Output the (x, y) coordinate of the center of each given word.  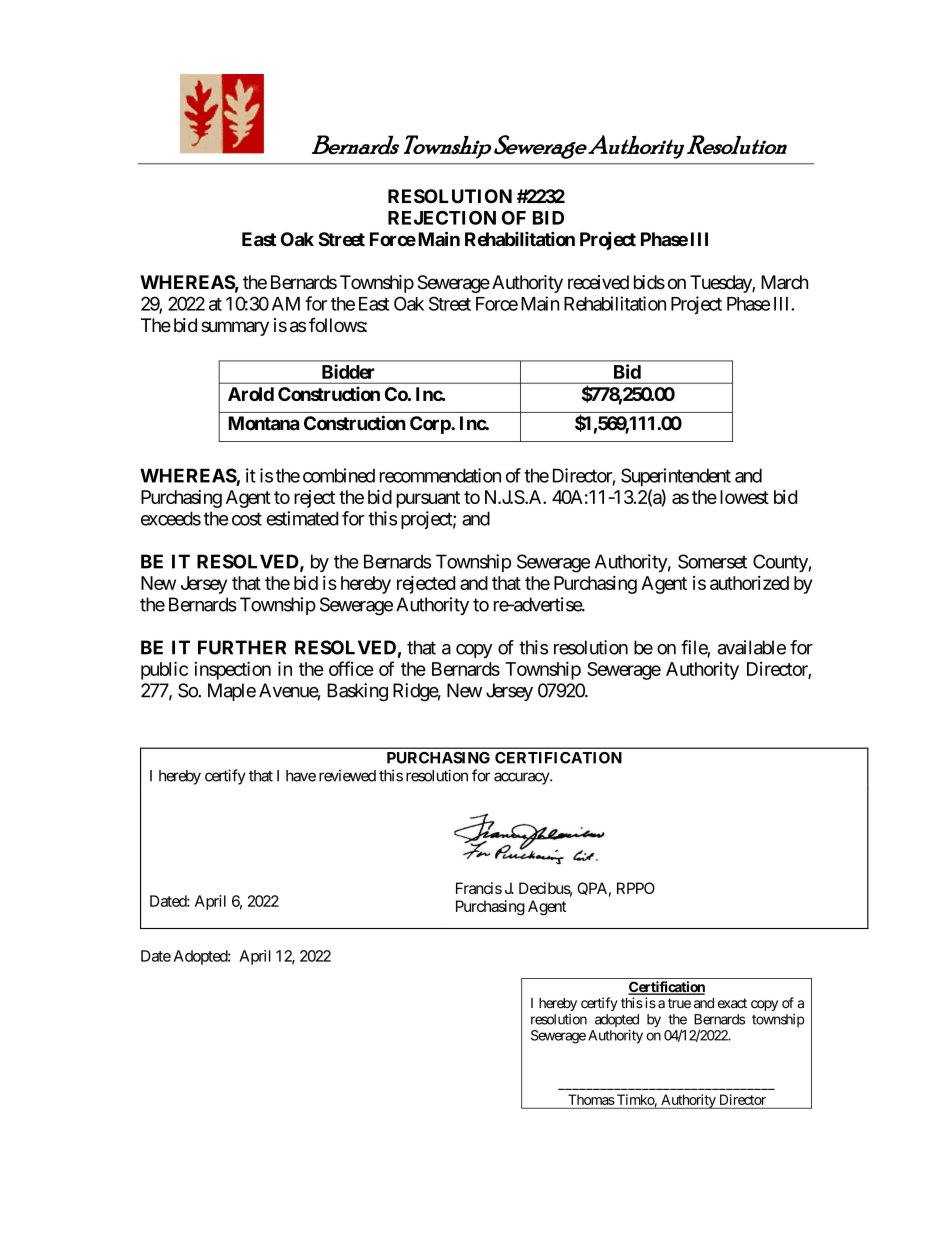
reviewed (347, 775)
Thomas (591, 1099)
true (679, 1003)
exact (732, 1003)
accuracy (522, 778)
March (784, 282)
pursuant (428, 499)
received (598, 282)
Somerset (712, 561)
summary (235, 328)
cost (247, 519)
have (301, 776)
